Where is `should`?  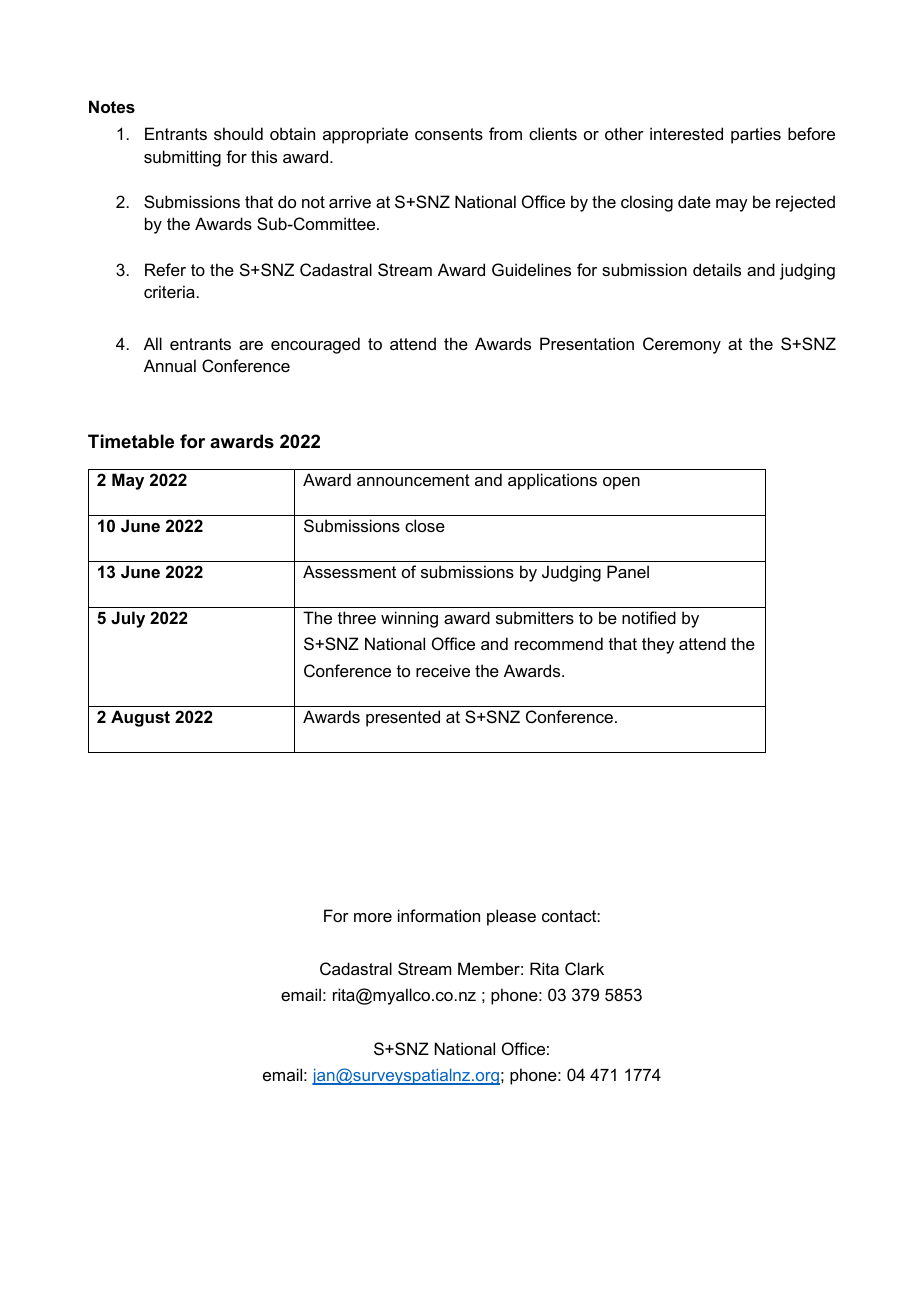
should is located at coordinates (238, 133).
